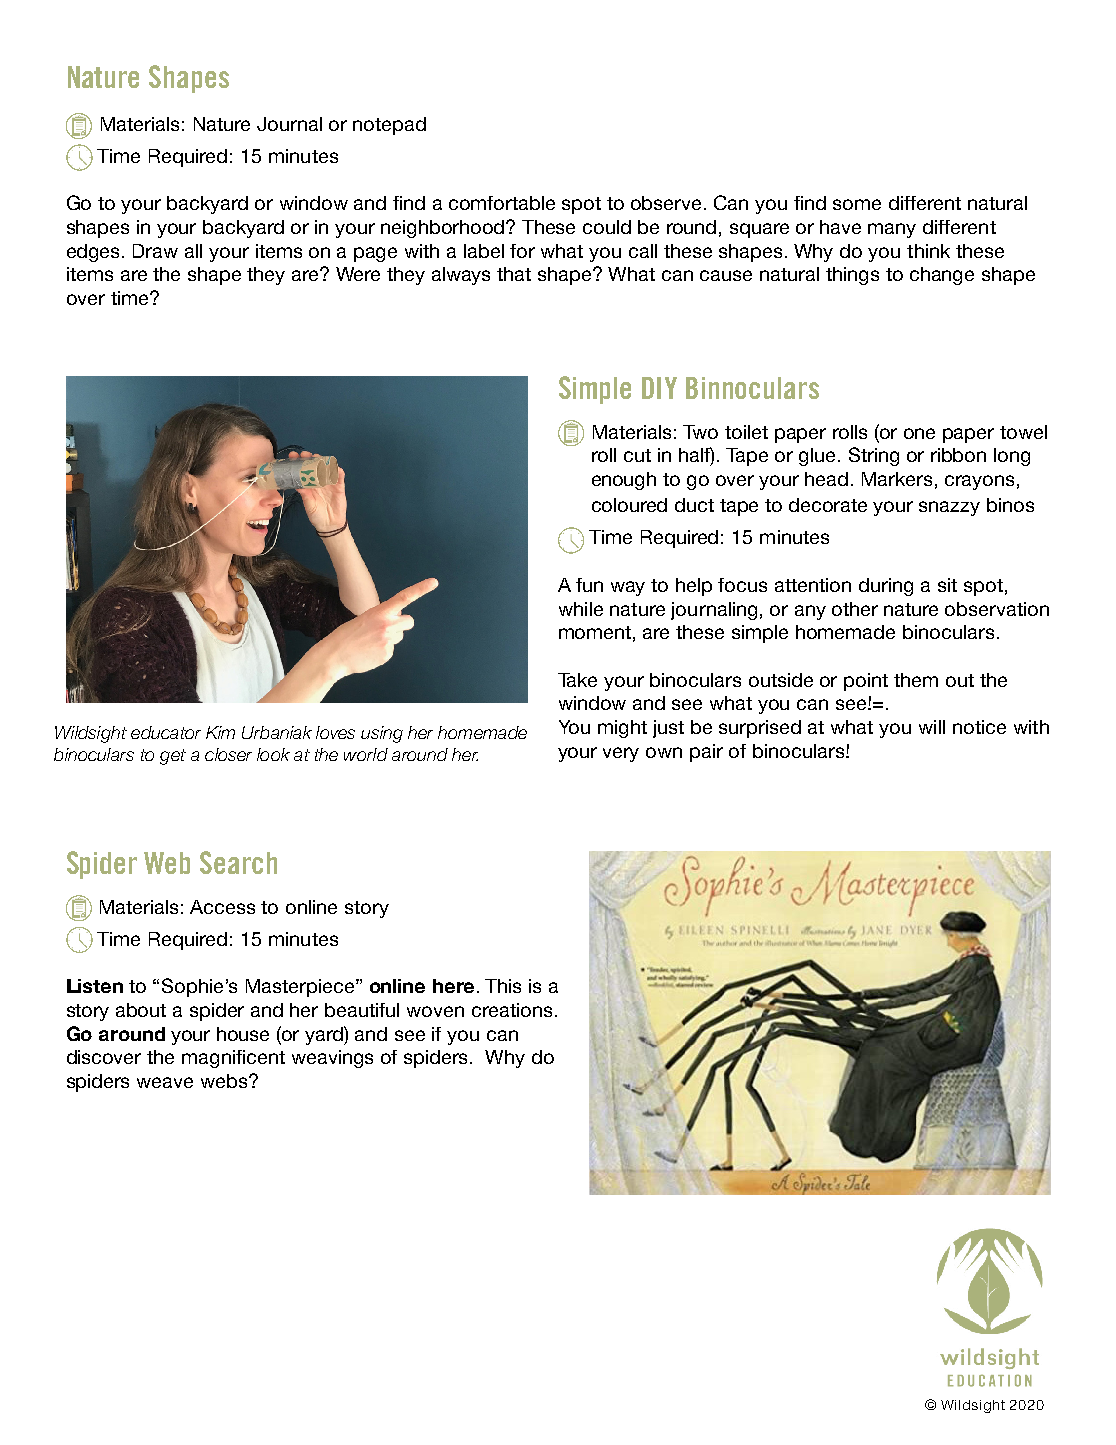  Describe the element at coordinates (581, 609) in the screenshot. I see `while` at that location.
